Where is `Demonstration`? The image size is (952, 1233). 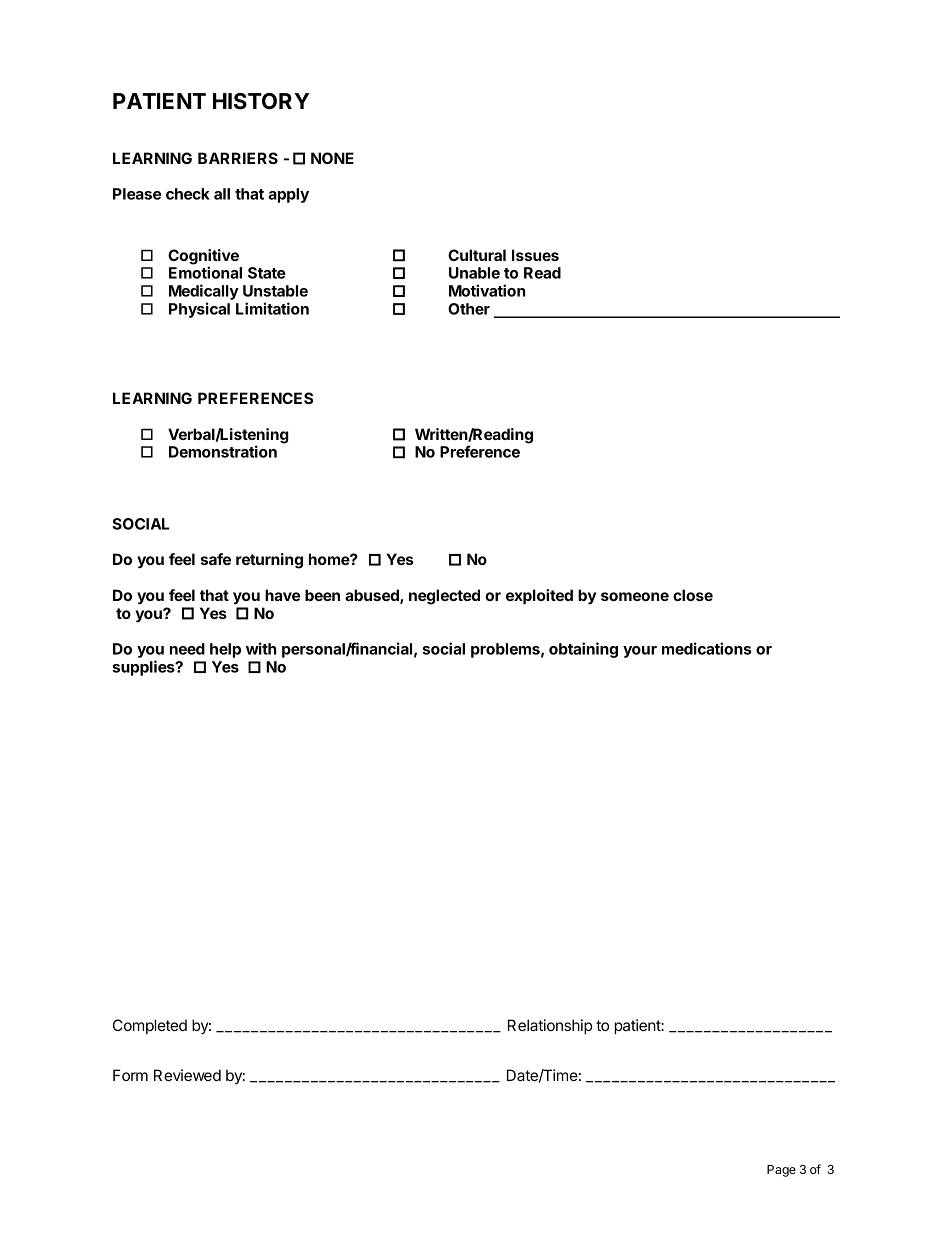
Demonstration is located at coordinates (223, 451).
